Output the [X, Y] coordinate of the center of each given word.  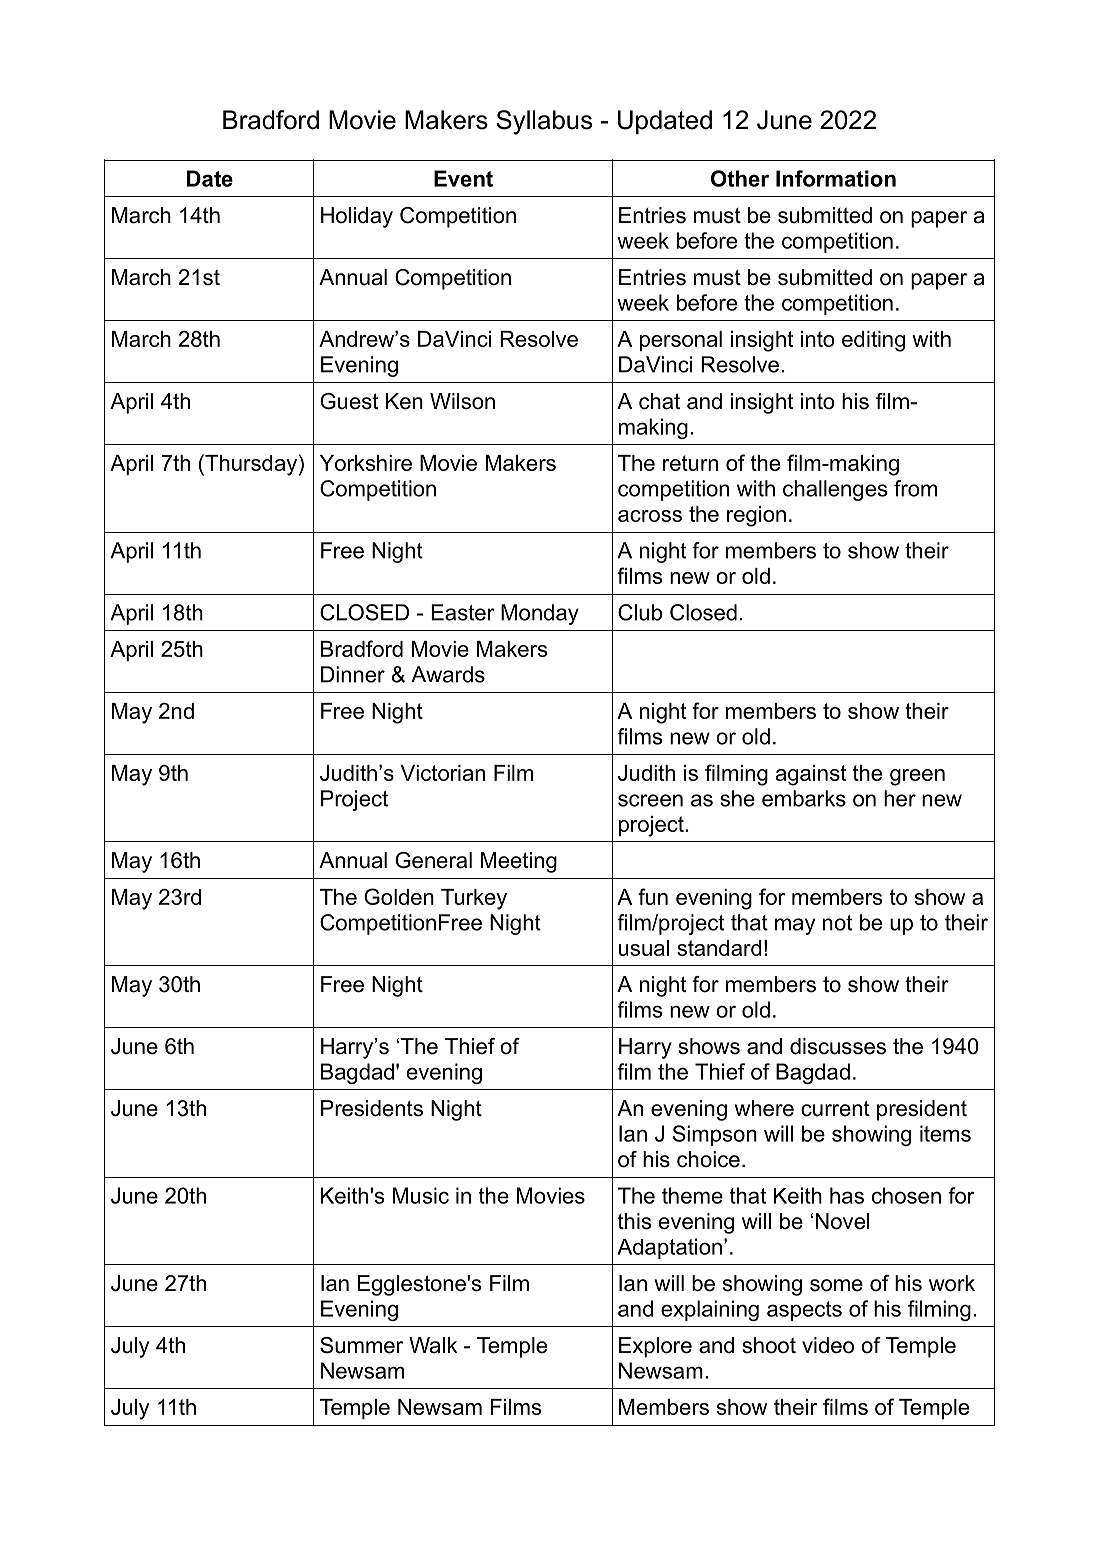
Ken [404, 401]
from [915, 488]
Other [740, 178]
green [917, 777]
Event [463, 178]
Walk [433, 1345]
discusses [838, 1046]
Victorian [443, 773]
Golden [399, 896]
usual [644, 948]
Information [836, 178]
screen [650, 800]
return [690, 463]
